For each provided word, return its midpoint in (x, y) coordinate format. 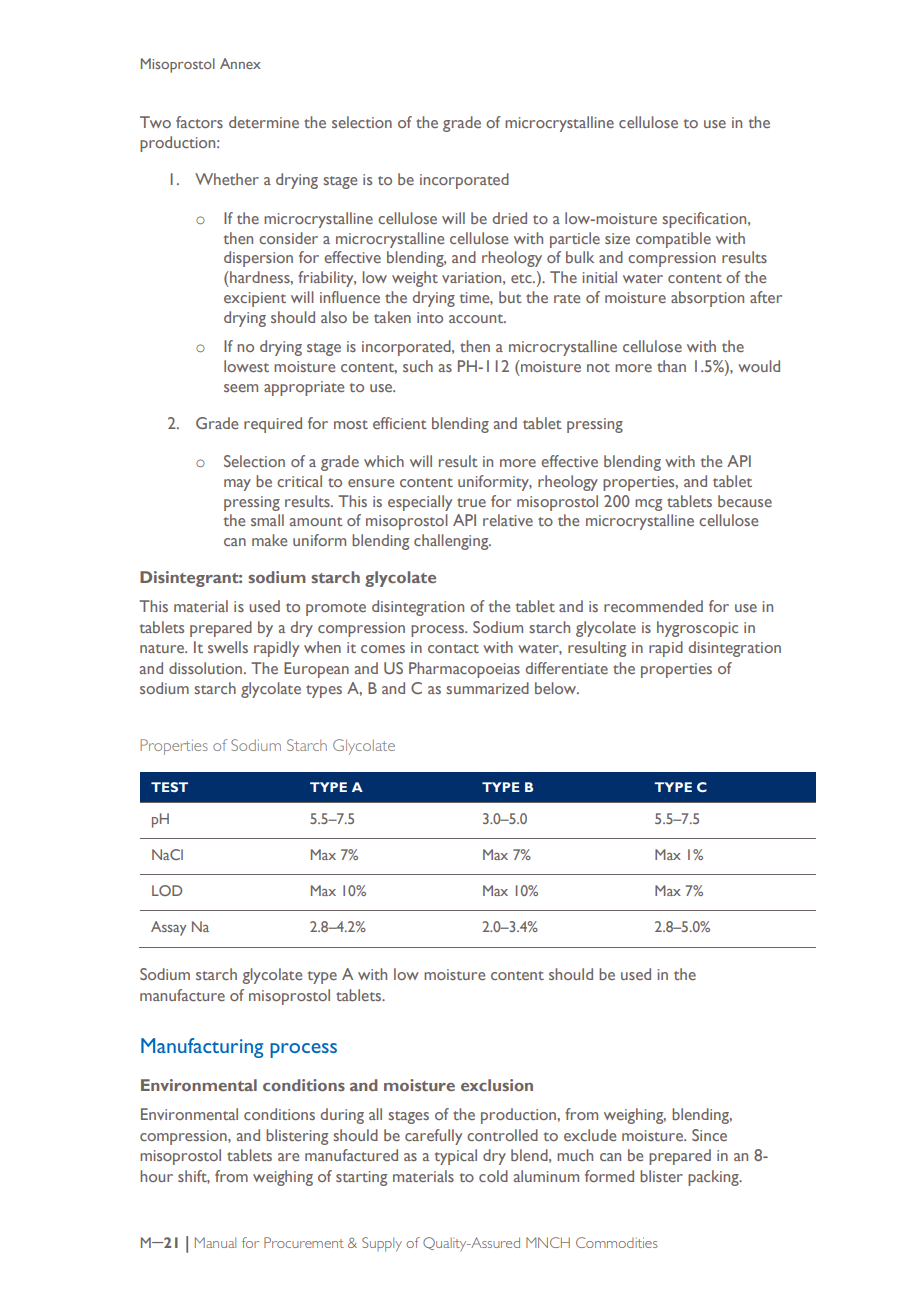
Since (709, 1135)
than (671, 366)
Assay (168, 928)
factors (199, 122)
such (418, 366)
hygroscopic (697, 629)
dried (510, 218)
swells (228, 647)
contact (453, 648)
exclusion (497, 1085)
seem (241, 388)
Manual (215, 1242)
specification (705, 220)
